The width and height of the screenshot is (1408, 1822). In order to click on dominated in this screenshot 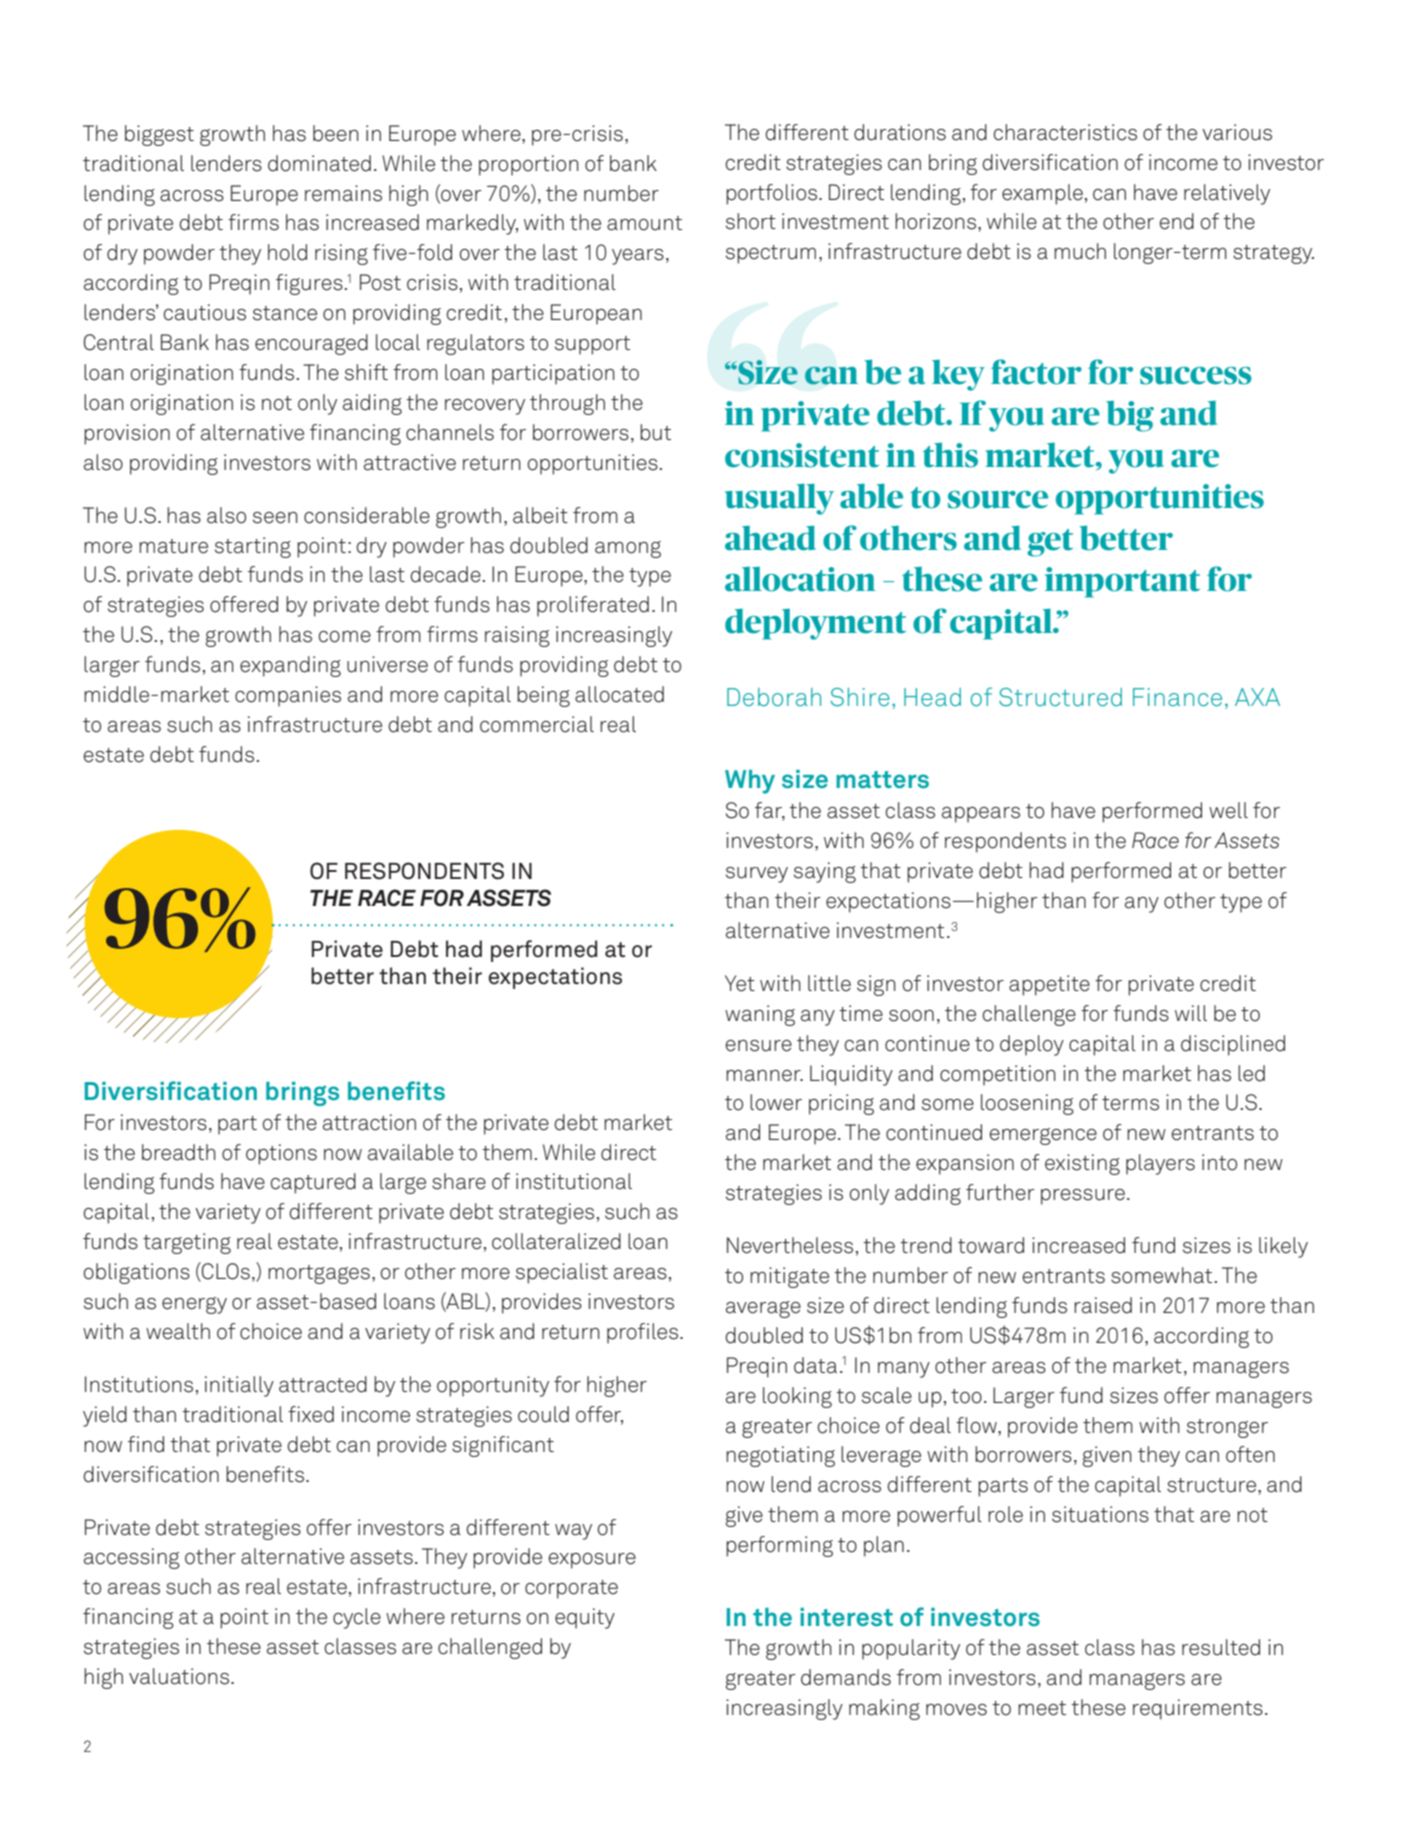, I will do `click(319, 163)`.
